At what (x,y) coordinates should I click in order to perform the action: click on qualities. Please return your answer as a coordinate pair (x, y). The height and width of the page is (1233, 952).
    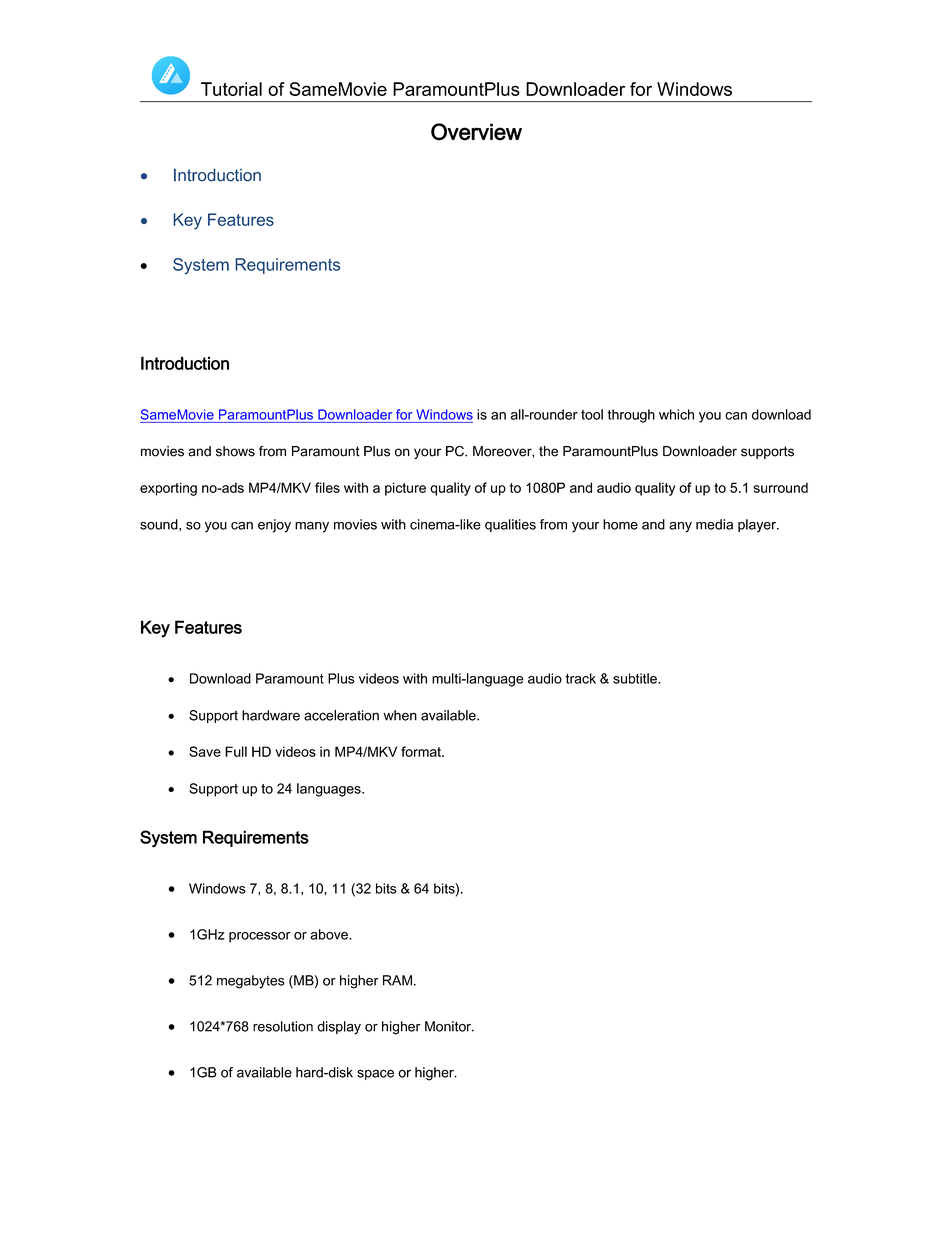
    Looking at the image, I should click on (510, 525).
